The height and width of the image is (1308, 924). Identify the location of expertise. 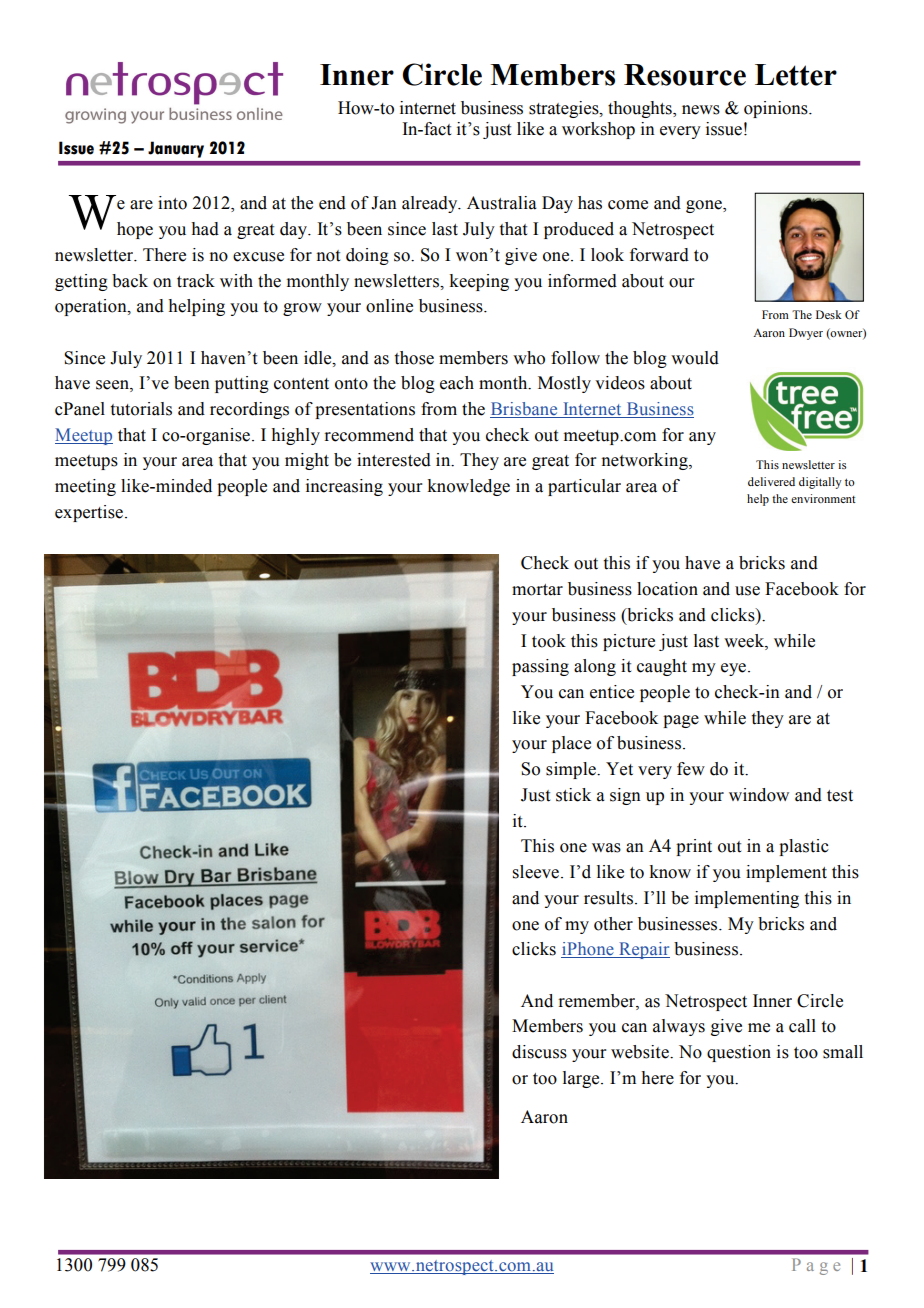
(90, 513).
